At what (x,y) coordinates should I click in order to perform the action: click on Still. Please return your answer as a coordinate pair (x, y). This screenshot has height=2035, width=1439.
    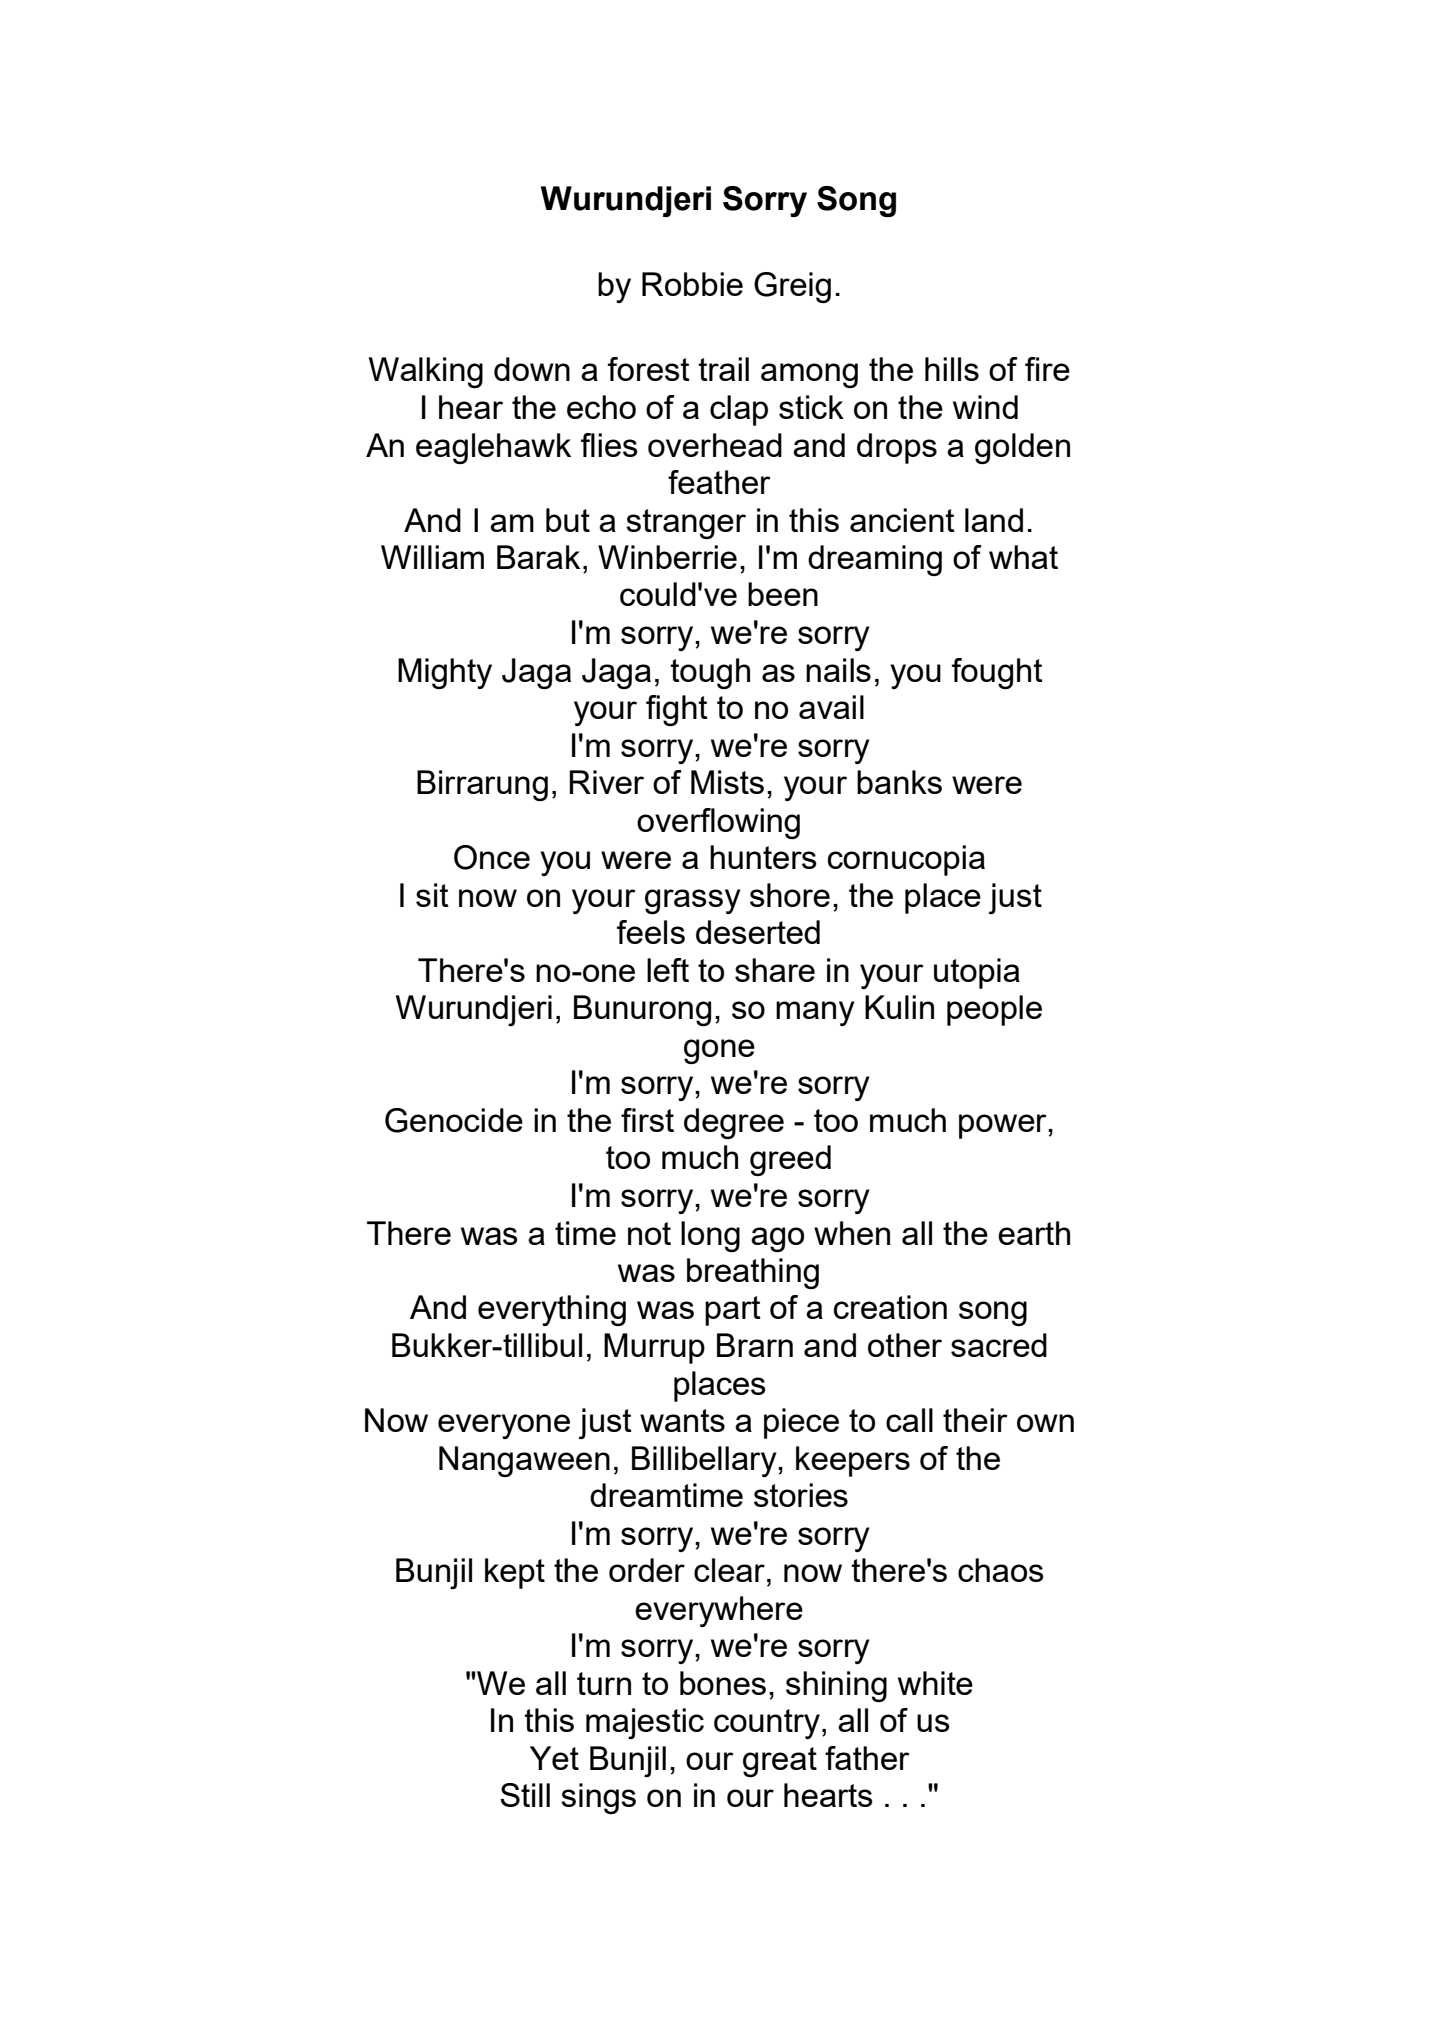
    Looking at the image, I should click on (525, 1795).
